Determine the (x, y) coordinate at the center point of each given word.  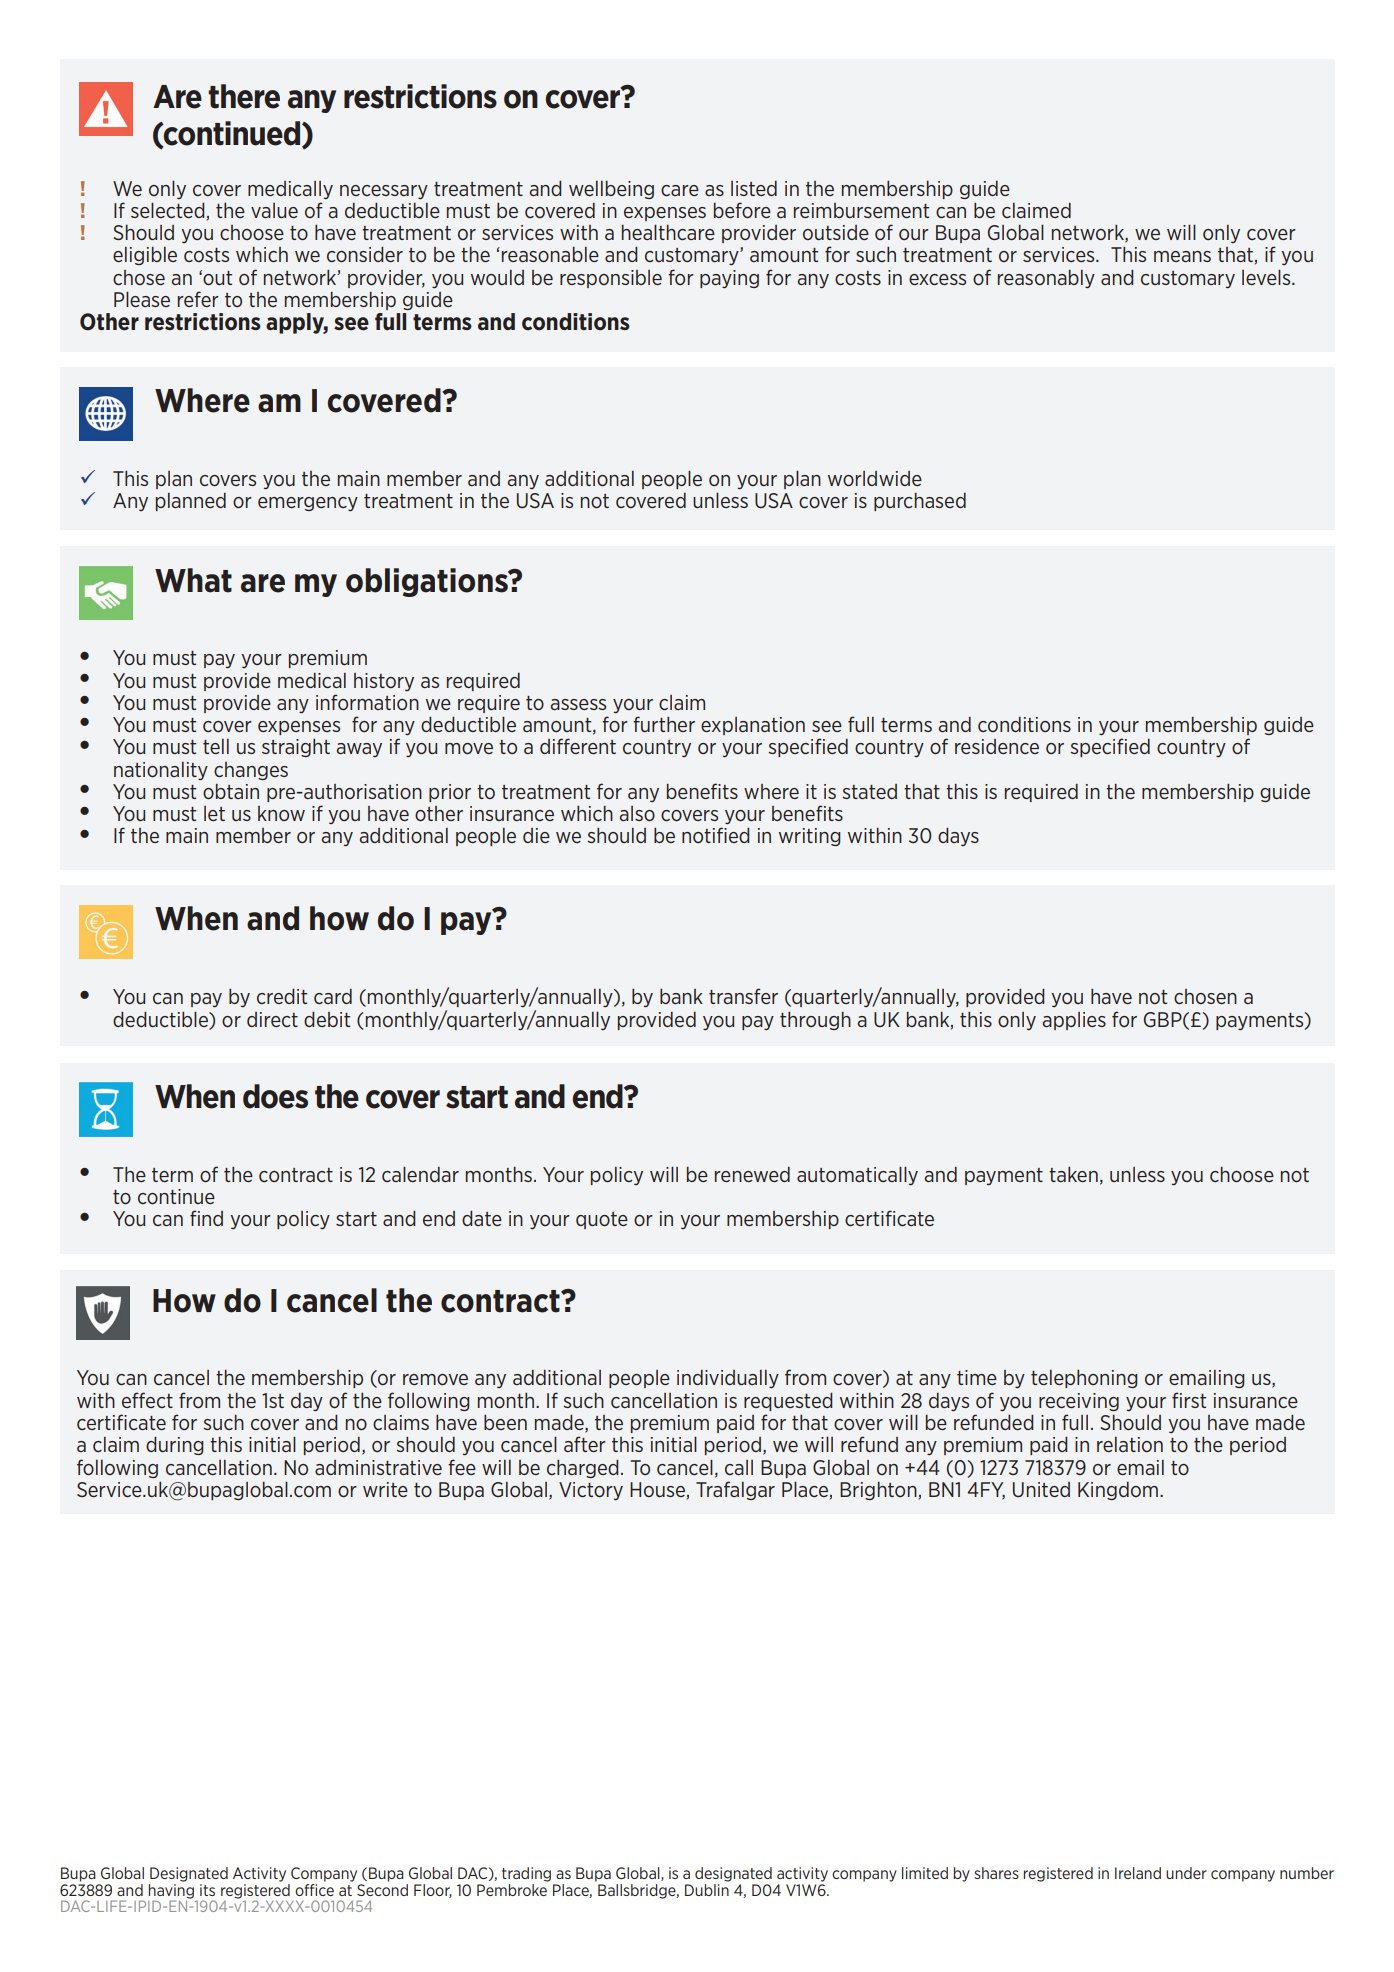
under (1186, 1873)
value (274, 210)
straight (296, 748)
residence (997, 746)
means (1182, 256)
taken (1073, 1174)
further (664, 724)
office (314, 1888)
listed (754, 188)
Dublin (707, 1890)
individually (728, 1379)
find (206, 1218)
